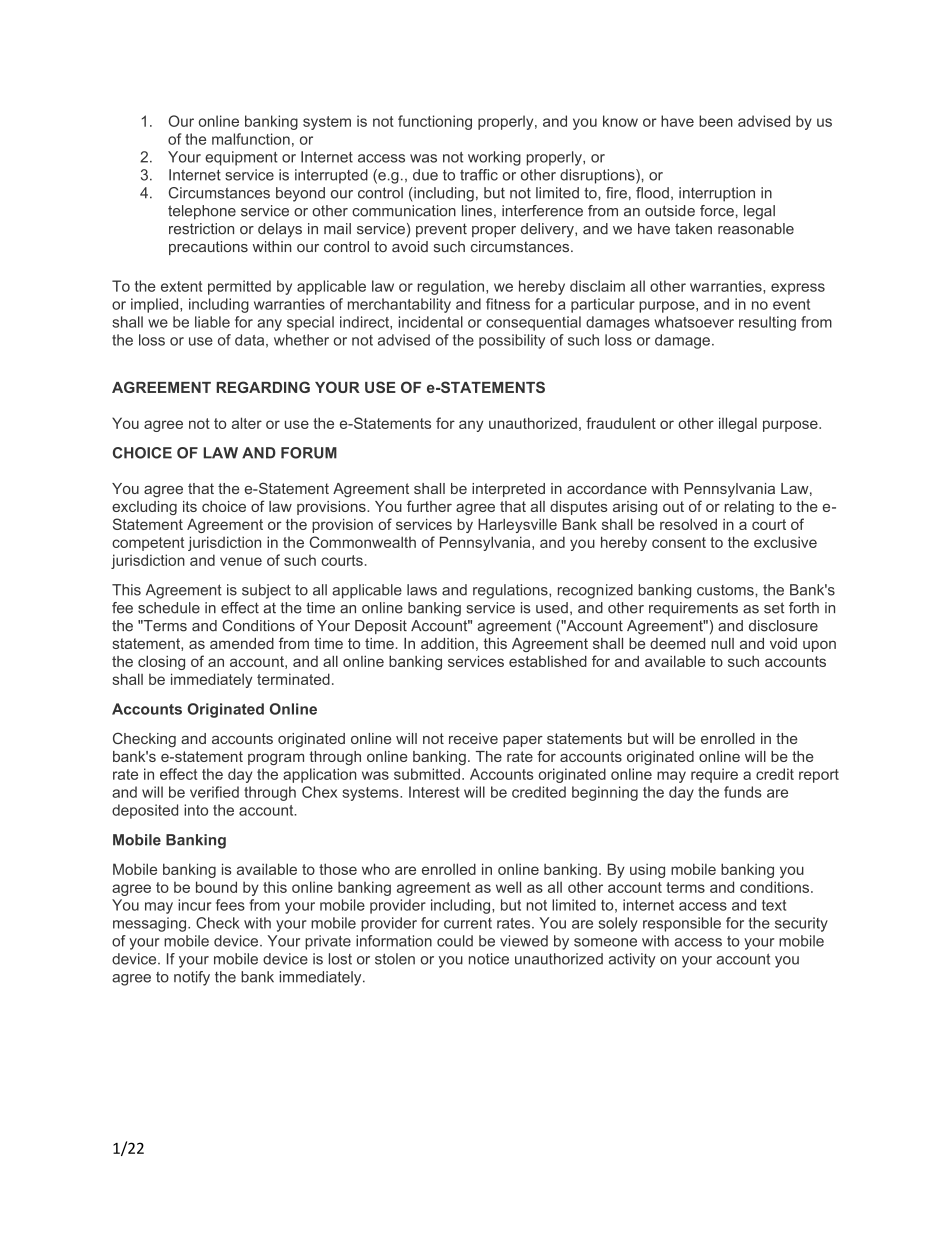 The height and width of the screenshot is (1233, 952). I want to click on alter, so click(247, 423).
